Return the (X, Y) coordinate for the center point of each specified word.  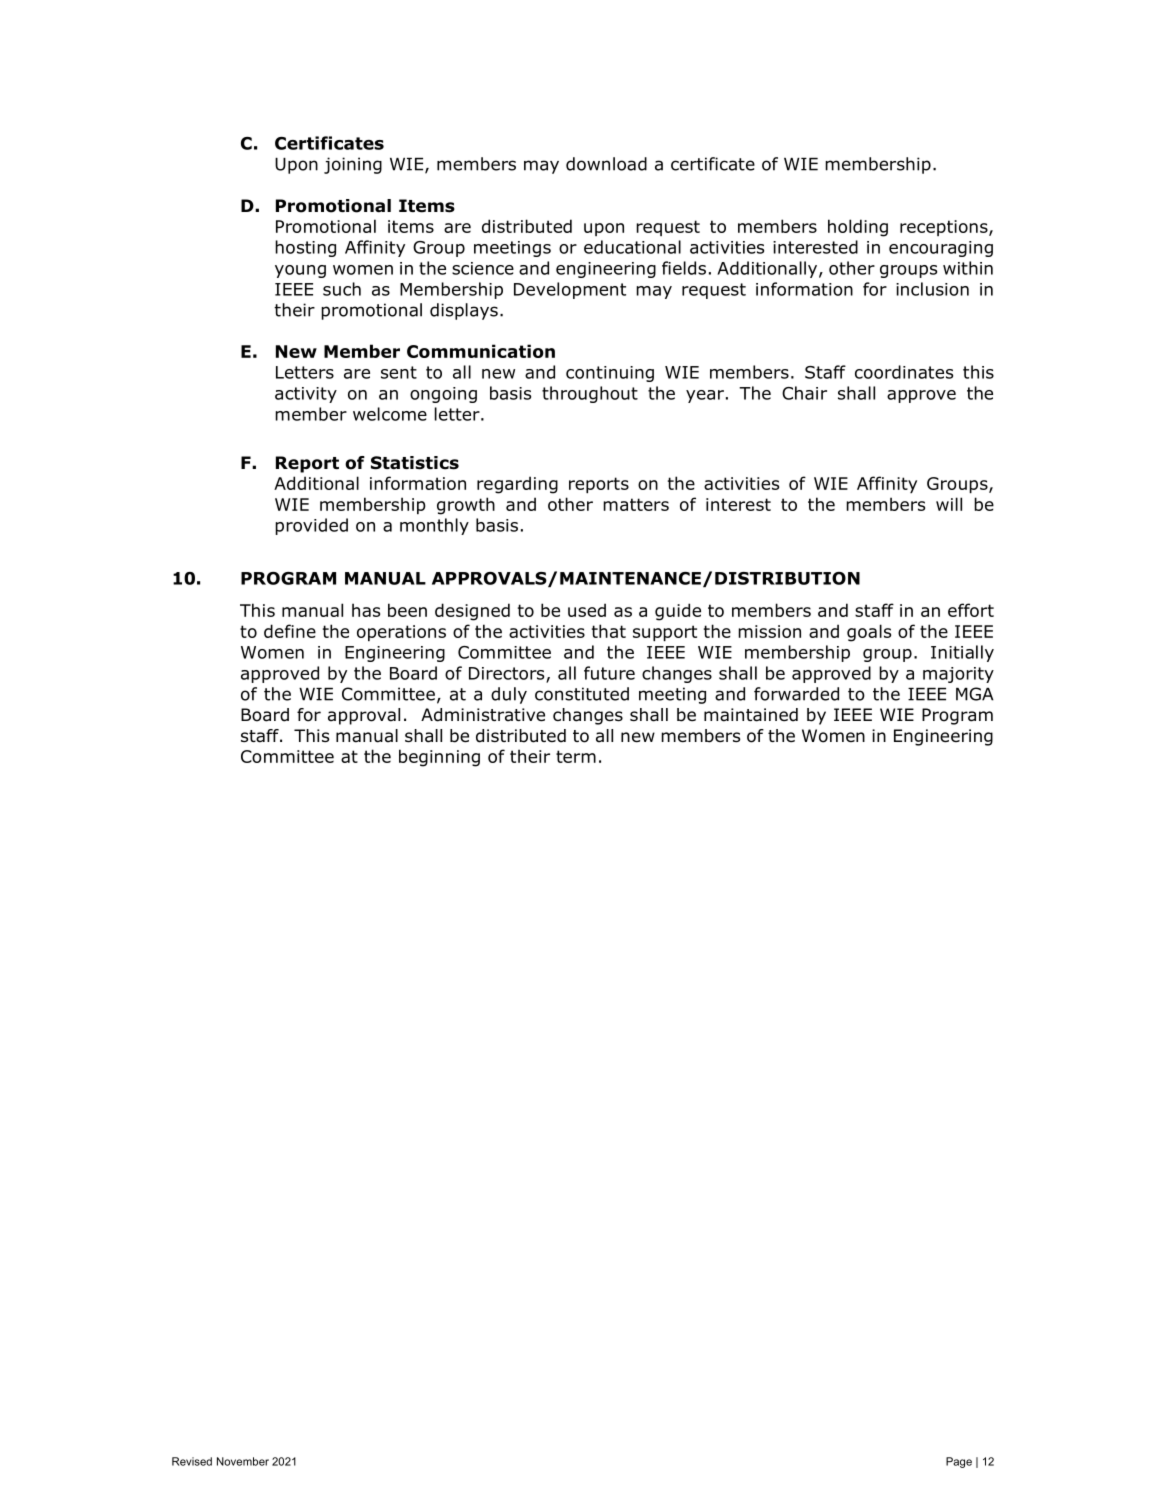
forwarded (796, 694)
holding (858, 228)
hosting (305, 248)
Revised (192, 1461)
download (606, 164)
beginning (439, 758)
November (243, 1461)
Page (959, 1462)
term (576, 756)
